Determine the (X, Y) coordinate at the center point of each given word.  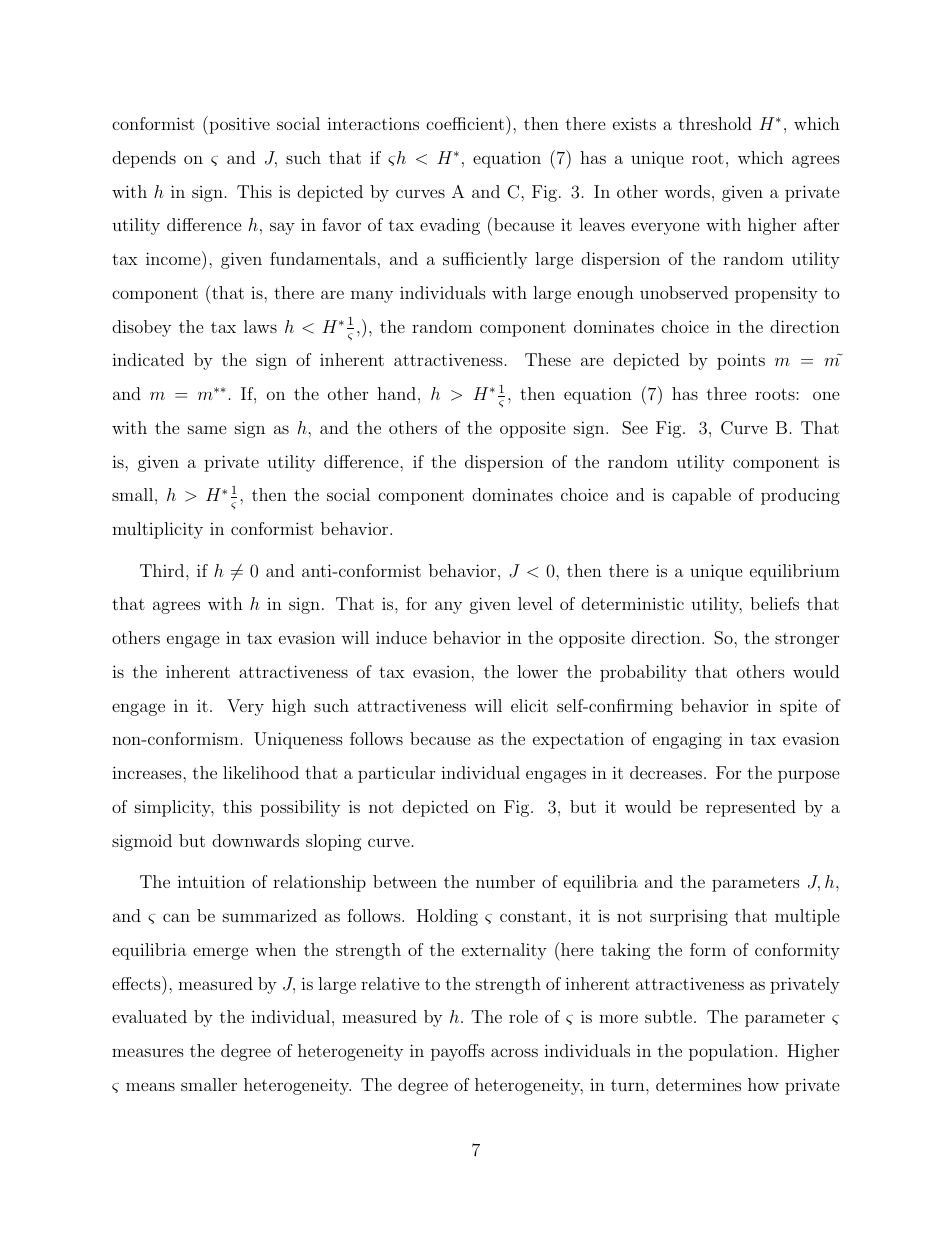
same (207, 429)
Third (163, 570)
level (535, 603)
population (732, 1052)
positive (238, 125)
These (548, 359)
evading (450, 226)
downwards (255, 840)
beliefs (774, 603)
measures (148, 1052)
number (505, 881)
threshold (715, 123)
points (741, 361)
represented (751, 808)
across (514, 1052)
